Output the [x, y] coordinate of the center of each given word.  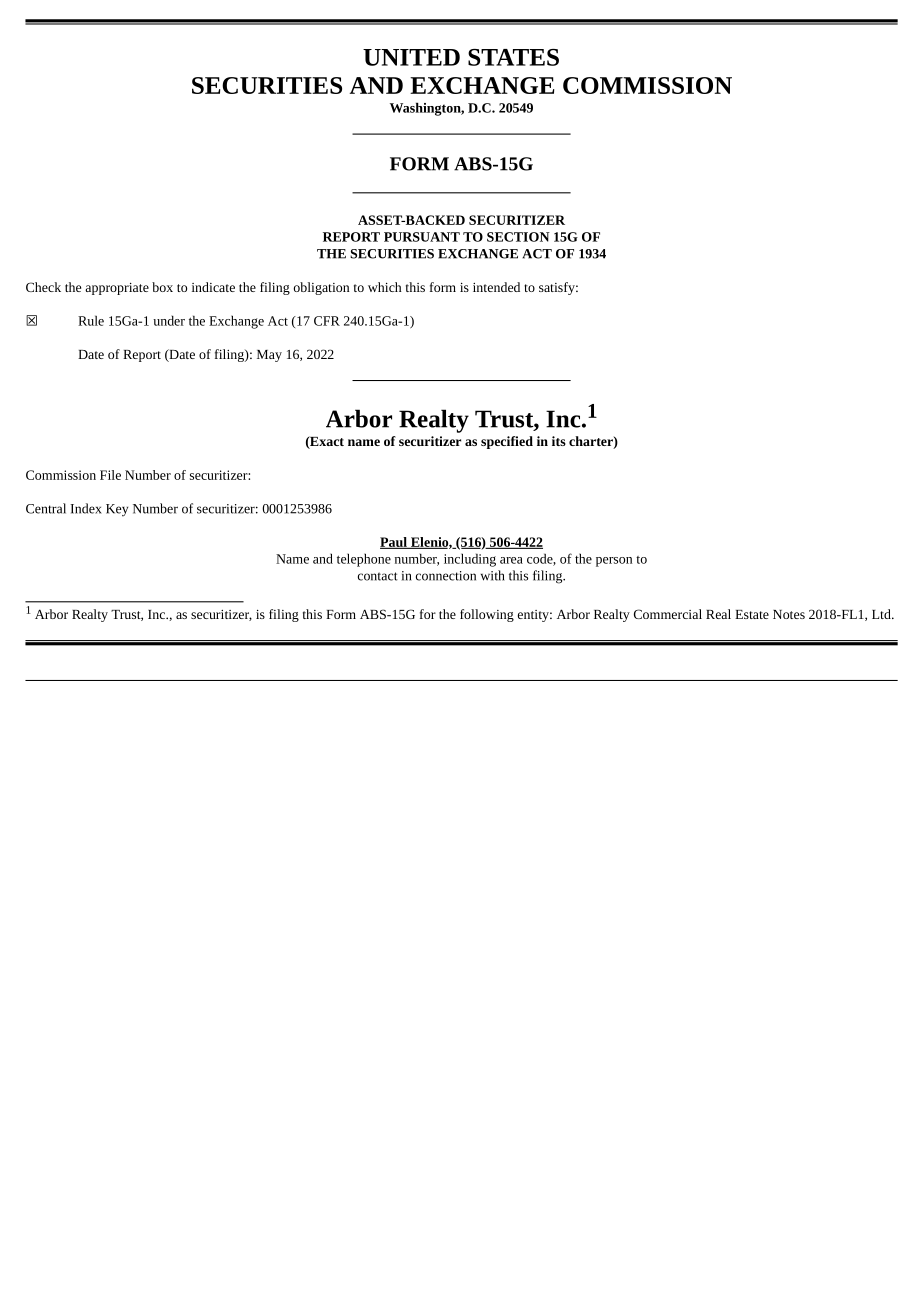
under [169, 320]
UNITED [411, 57]
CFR [327, 321]
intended [496, 287]
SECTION [518, 237]
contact [378, 576]
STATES [513, 57]
